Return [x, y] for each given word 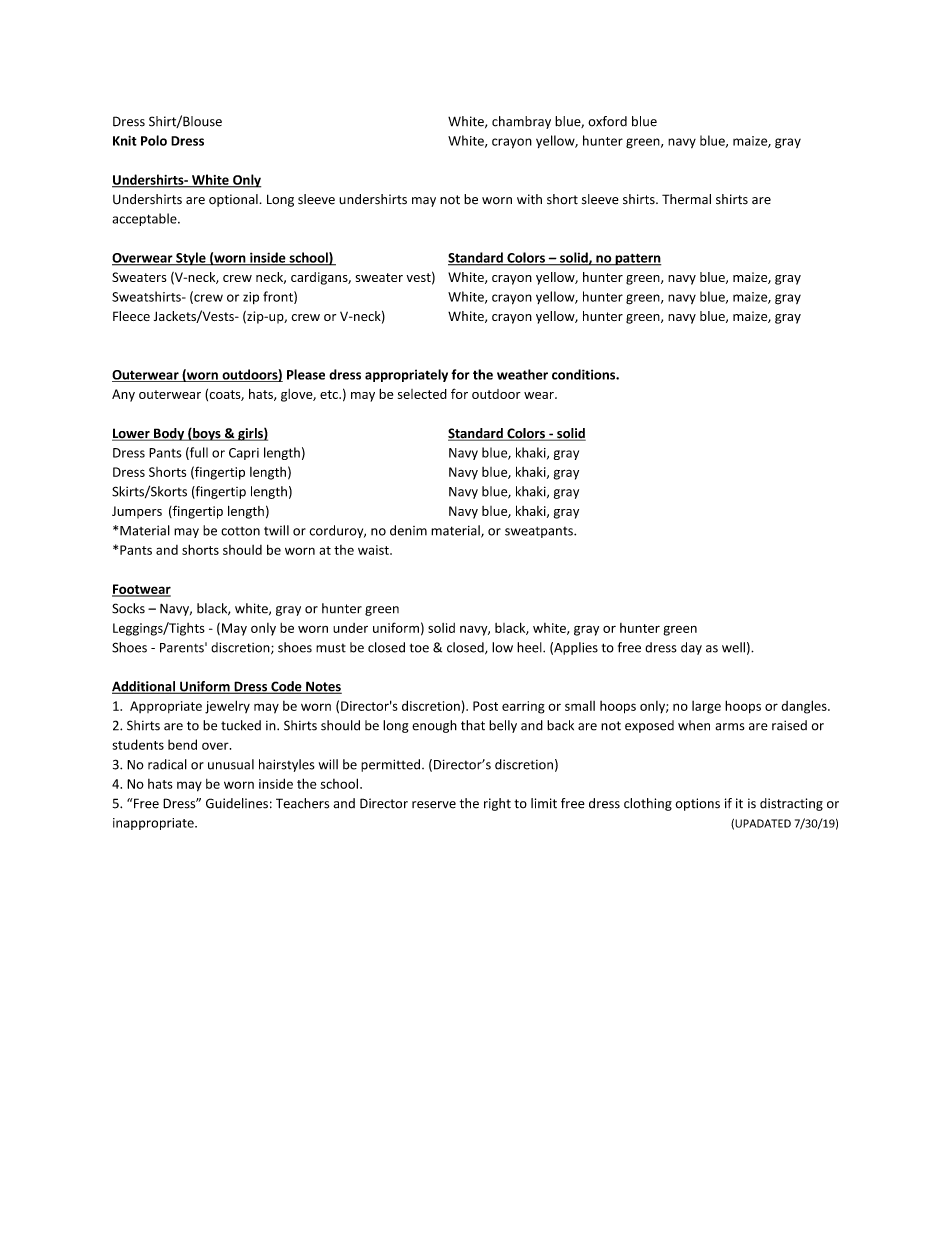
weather [522, 374]
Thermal [686, 199]
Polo [154, 140]
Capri [244, 454]
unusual [231, 764]
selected [422, 394]
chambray [521, 122]
